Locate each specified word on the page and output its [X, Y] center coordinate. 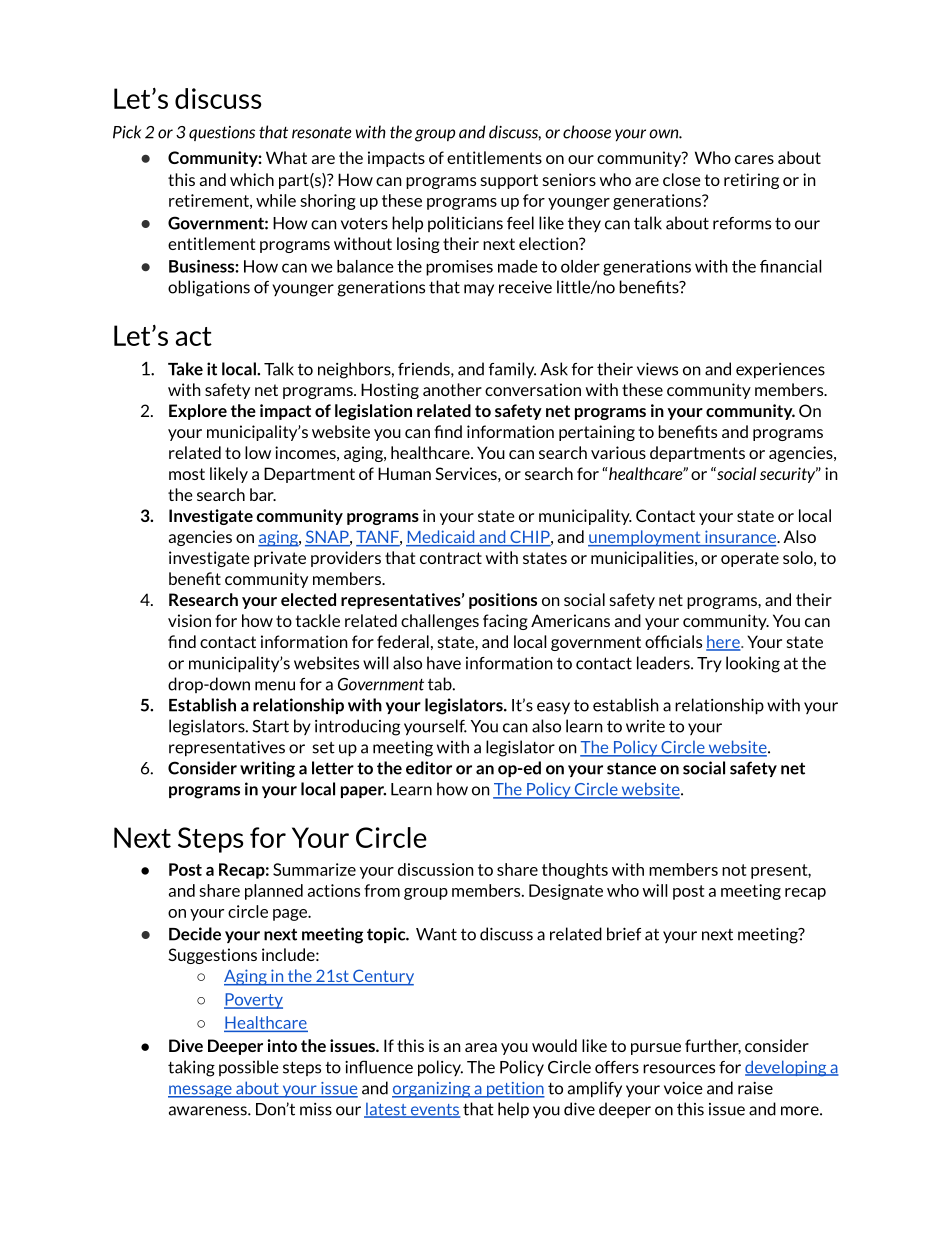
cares [754, 159]
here [724, 643]
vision [189, 620]
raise [755, 1088]
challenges [440, 622]
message [201, 1091]
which [252, 179]
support [509, 181]
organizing [432, 1090]
